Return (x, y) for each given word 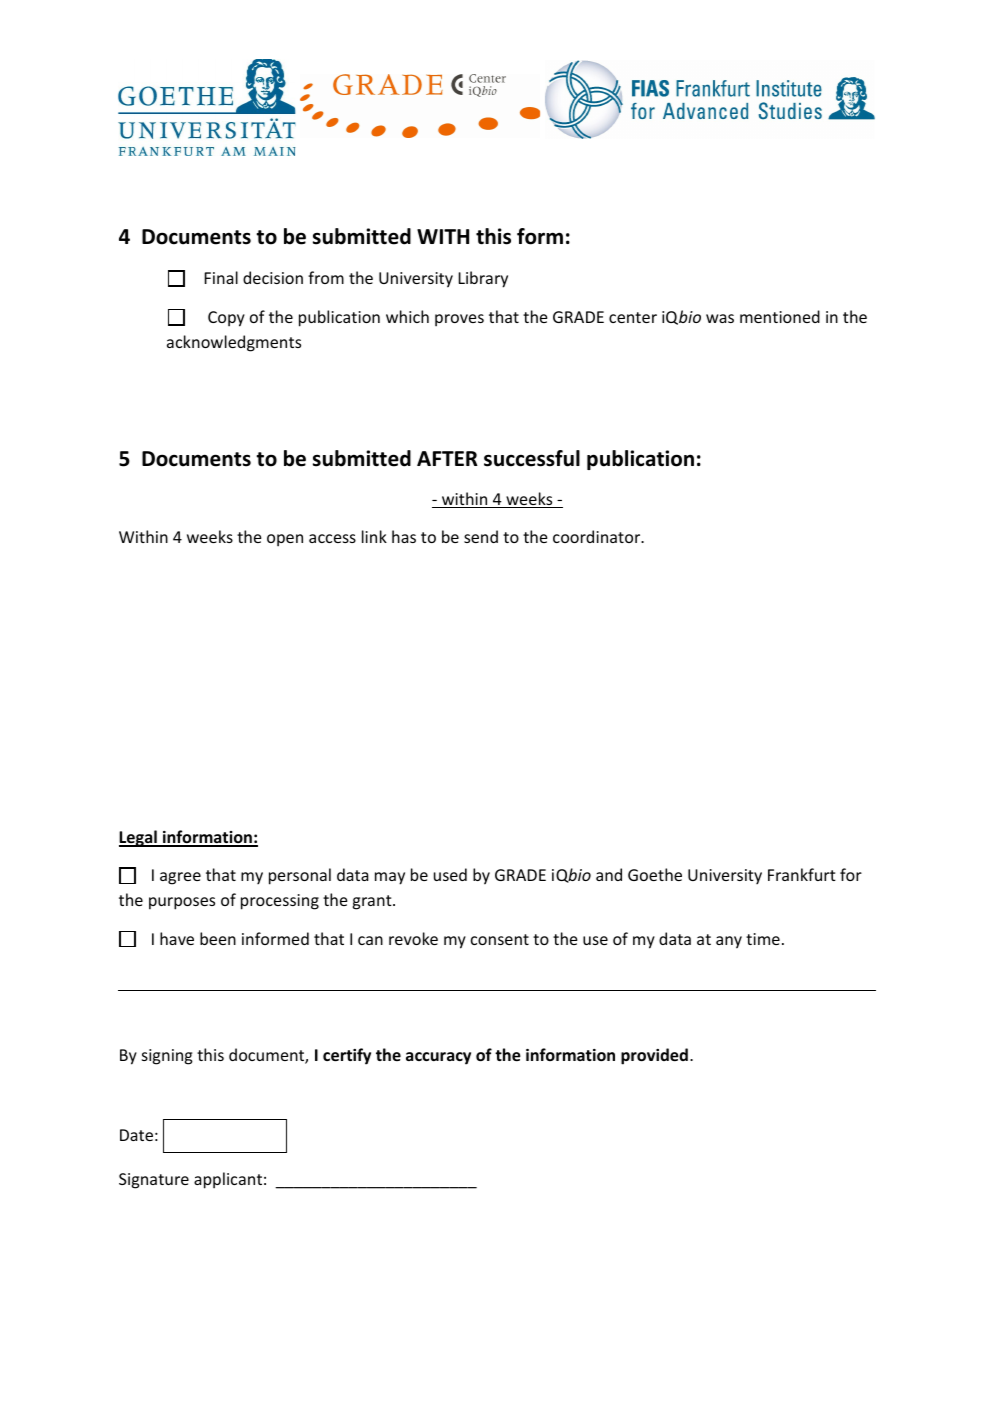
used (450, 874)
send (481, 536)
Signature (154, 1181)
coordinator (598, 536)
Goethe (655, 874)
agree (180, 878)
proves (459, 320)
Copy (226, 319)
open (285, 540)
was (720, 318)
